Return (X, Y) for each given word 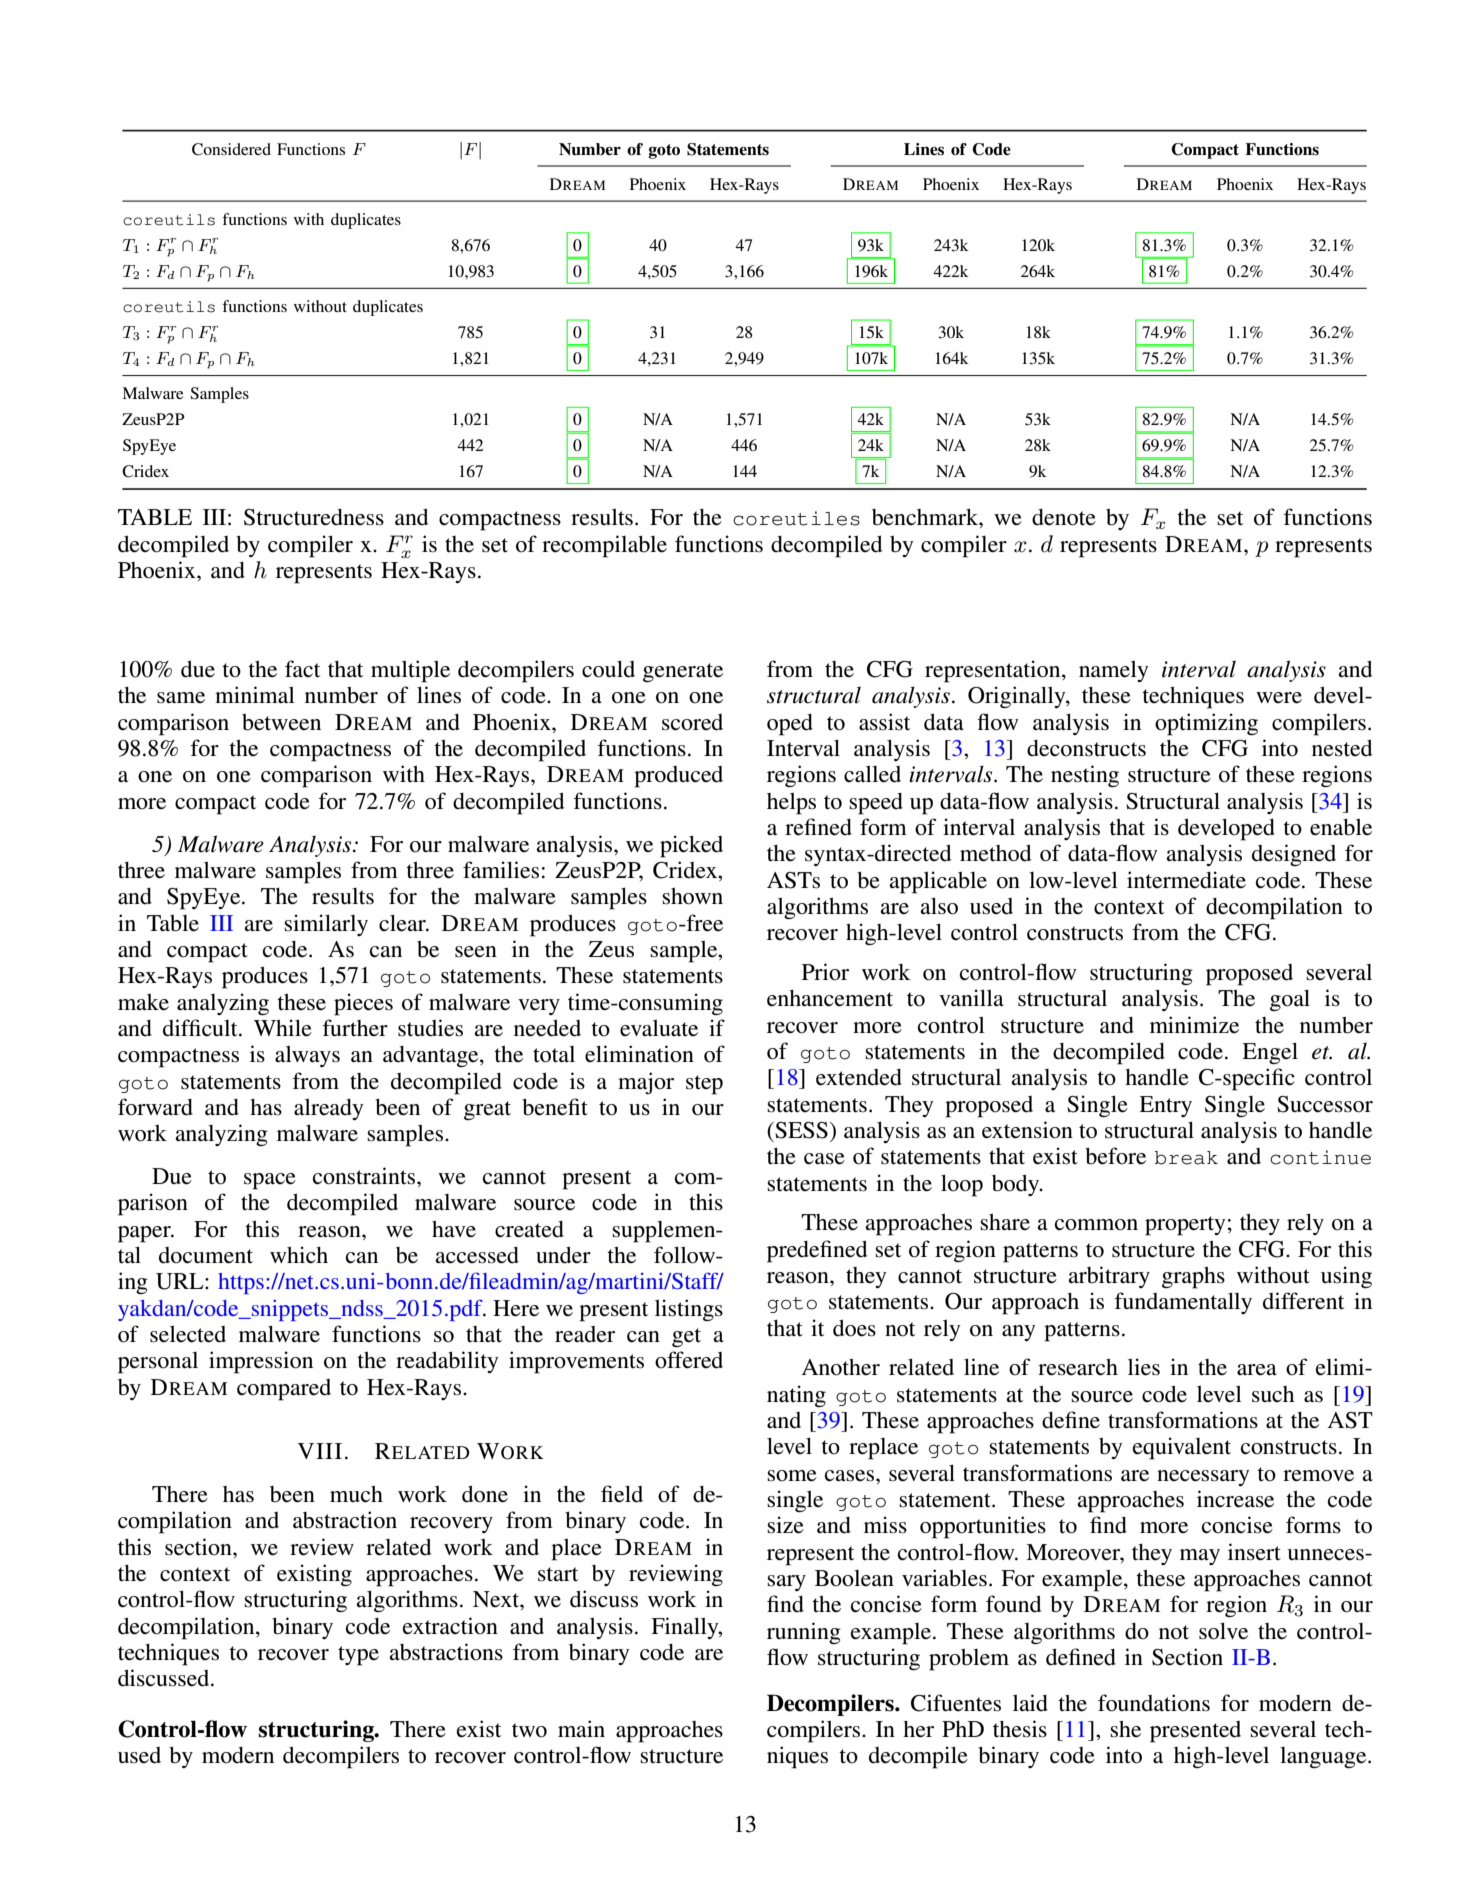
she (1125, 1729)
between (281, 722)
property (1185, 1226)
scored (692, 722)
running (804, 1633)
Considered (231, 149)
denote (1064, 517)
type (358, 1656)
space (270, 1181)
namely (1114, 671)
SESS (800, 1130)
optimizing (1206, 724)
